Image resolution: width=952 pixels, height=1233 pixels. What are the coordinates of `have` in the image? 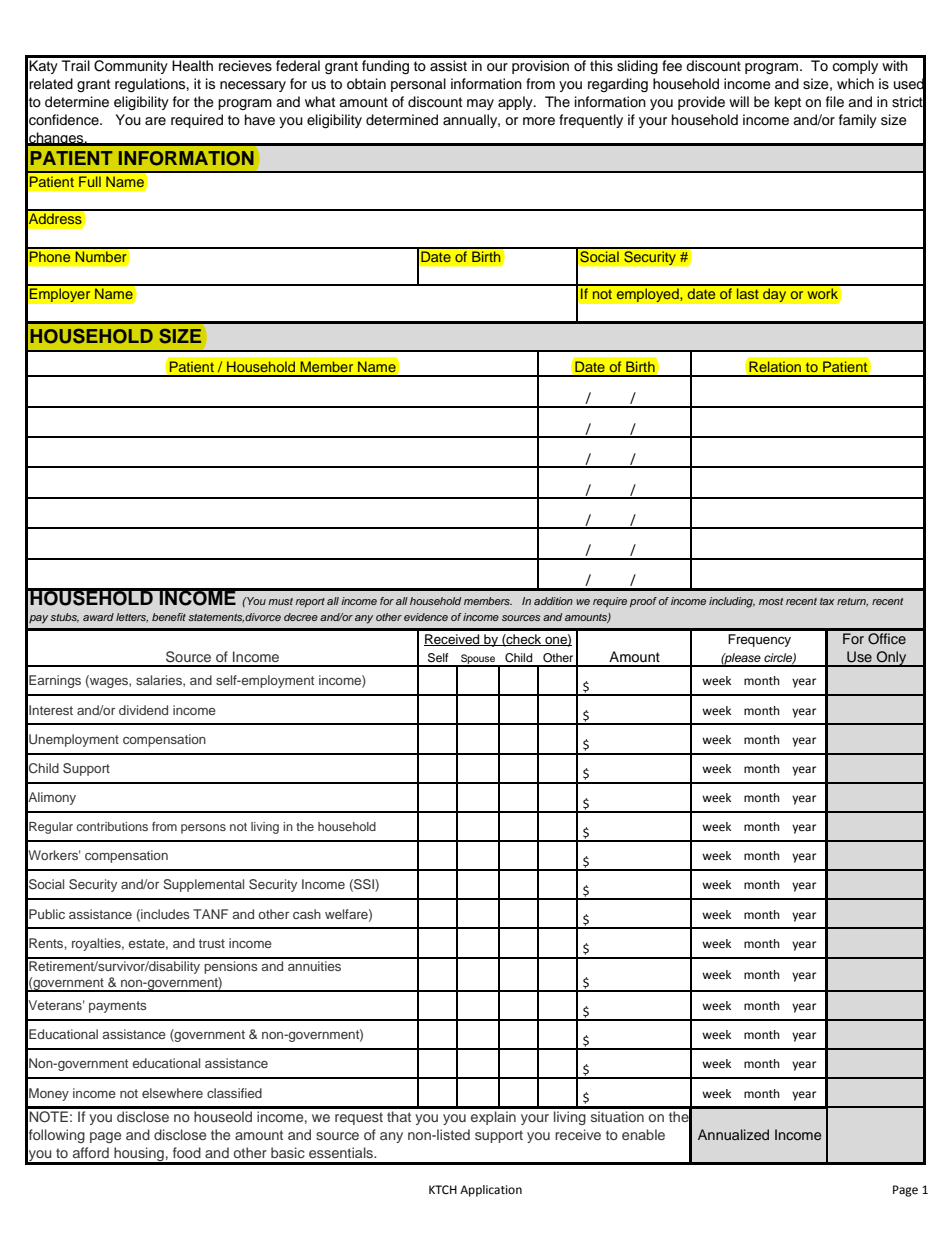 It's located at (260, 120).
